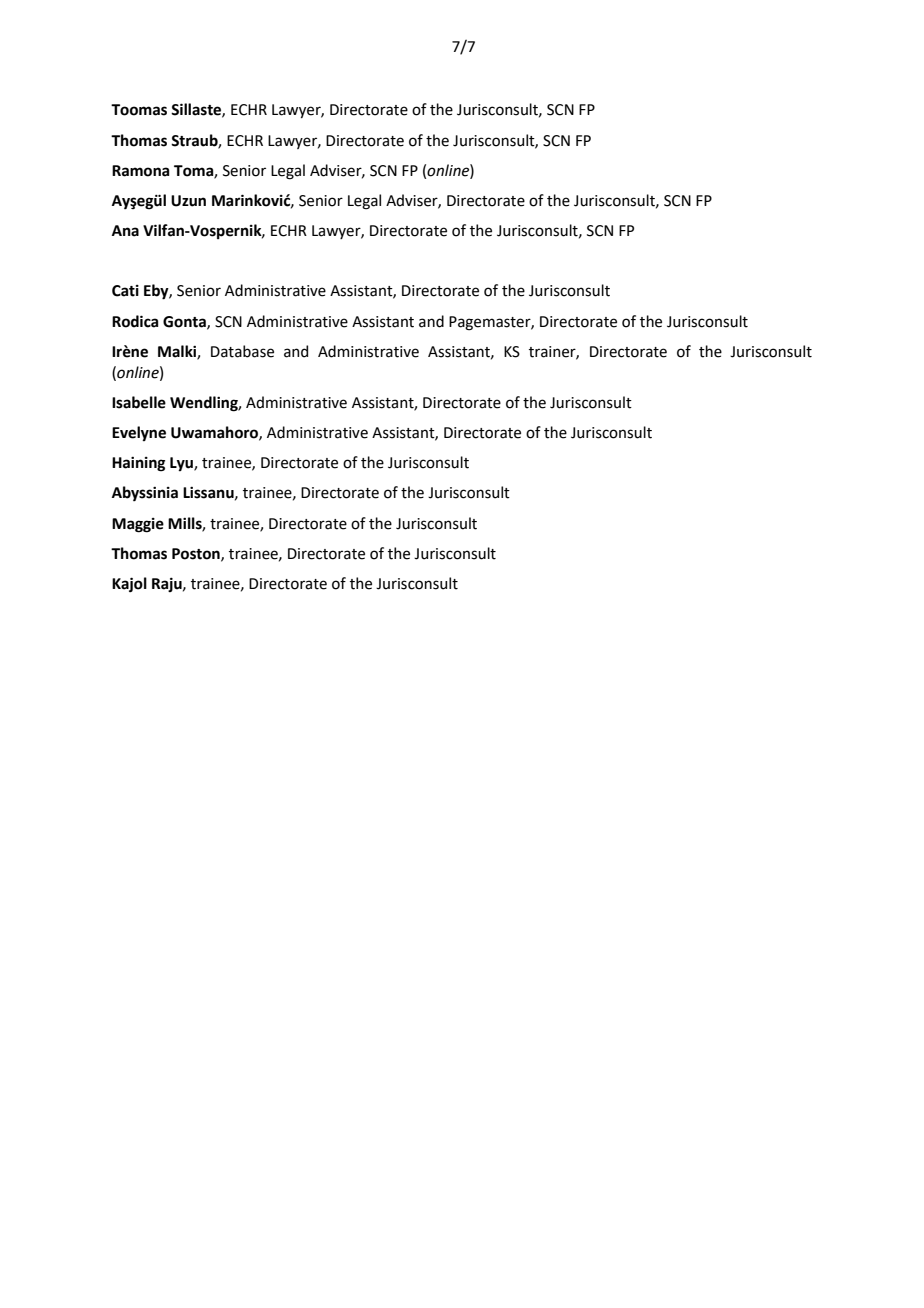  What do you see at coordinates (182, 464) in the image?
I see `Lyu` at bounding box center [182, 464].
